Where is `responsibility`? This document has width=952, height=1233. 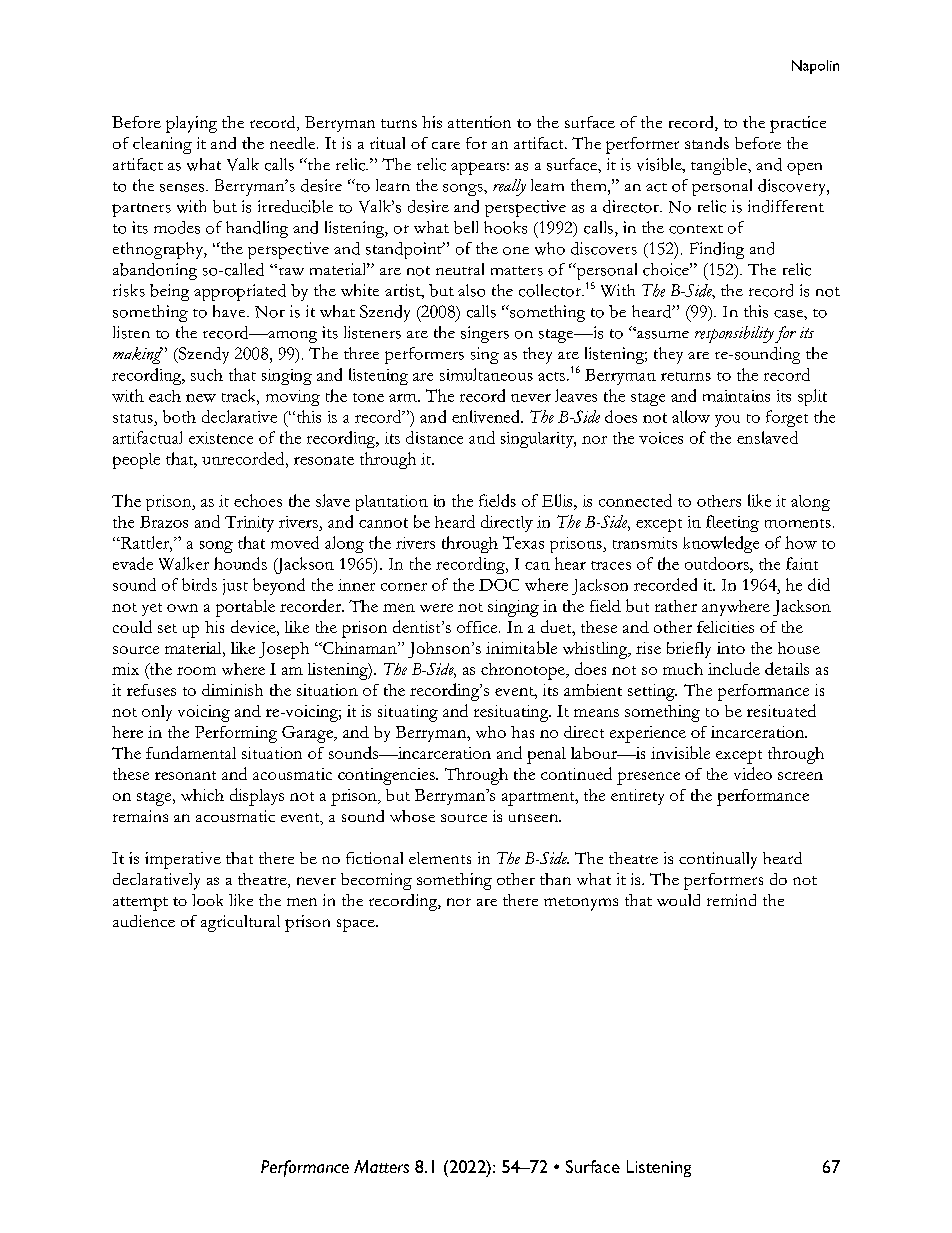 responsibility is located at coordinates (734, 334).
